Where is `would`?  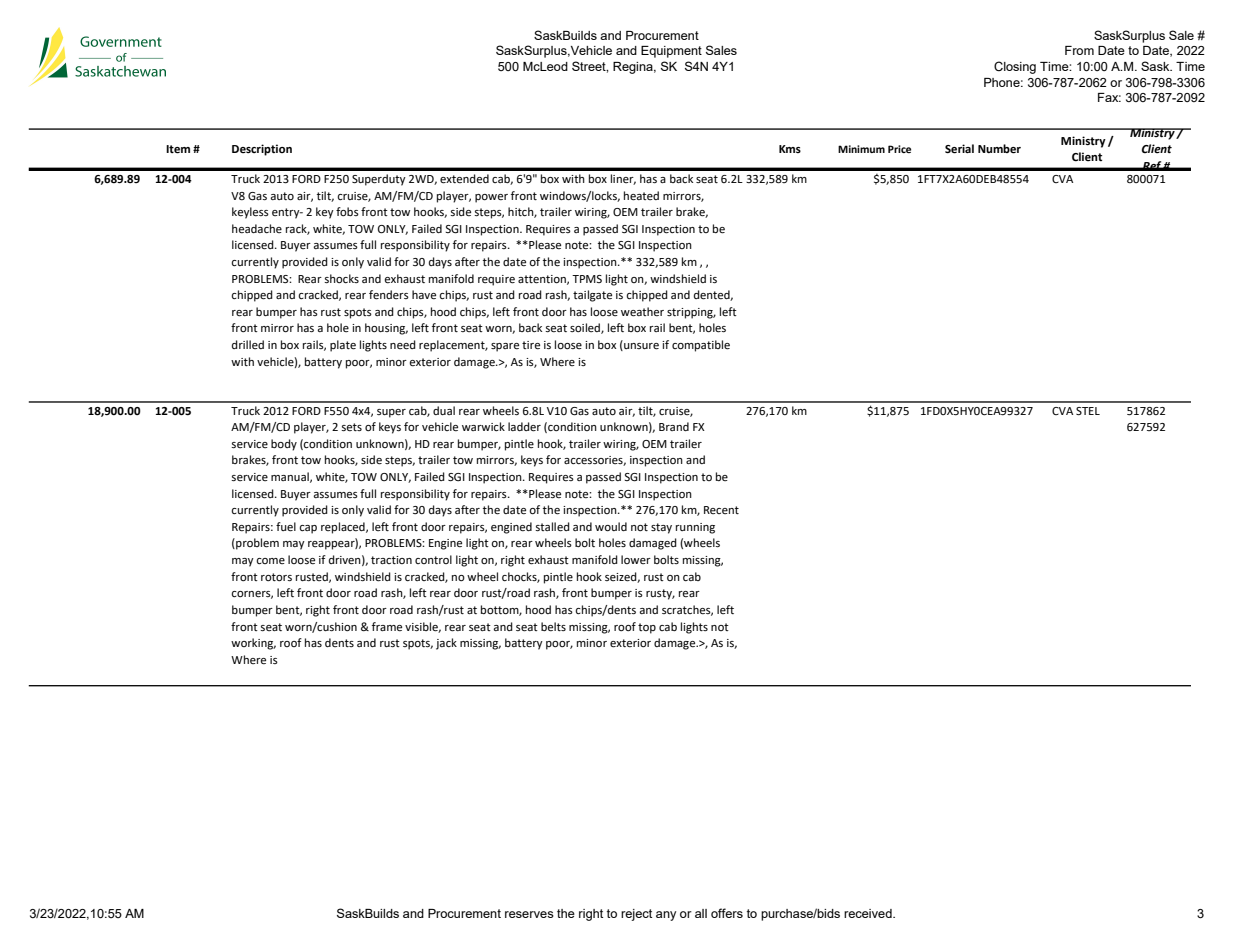 would is located at coordinates (611, 527).
